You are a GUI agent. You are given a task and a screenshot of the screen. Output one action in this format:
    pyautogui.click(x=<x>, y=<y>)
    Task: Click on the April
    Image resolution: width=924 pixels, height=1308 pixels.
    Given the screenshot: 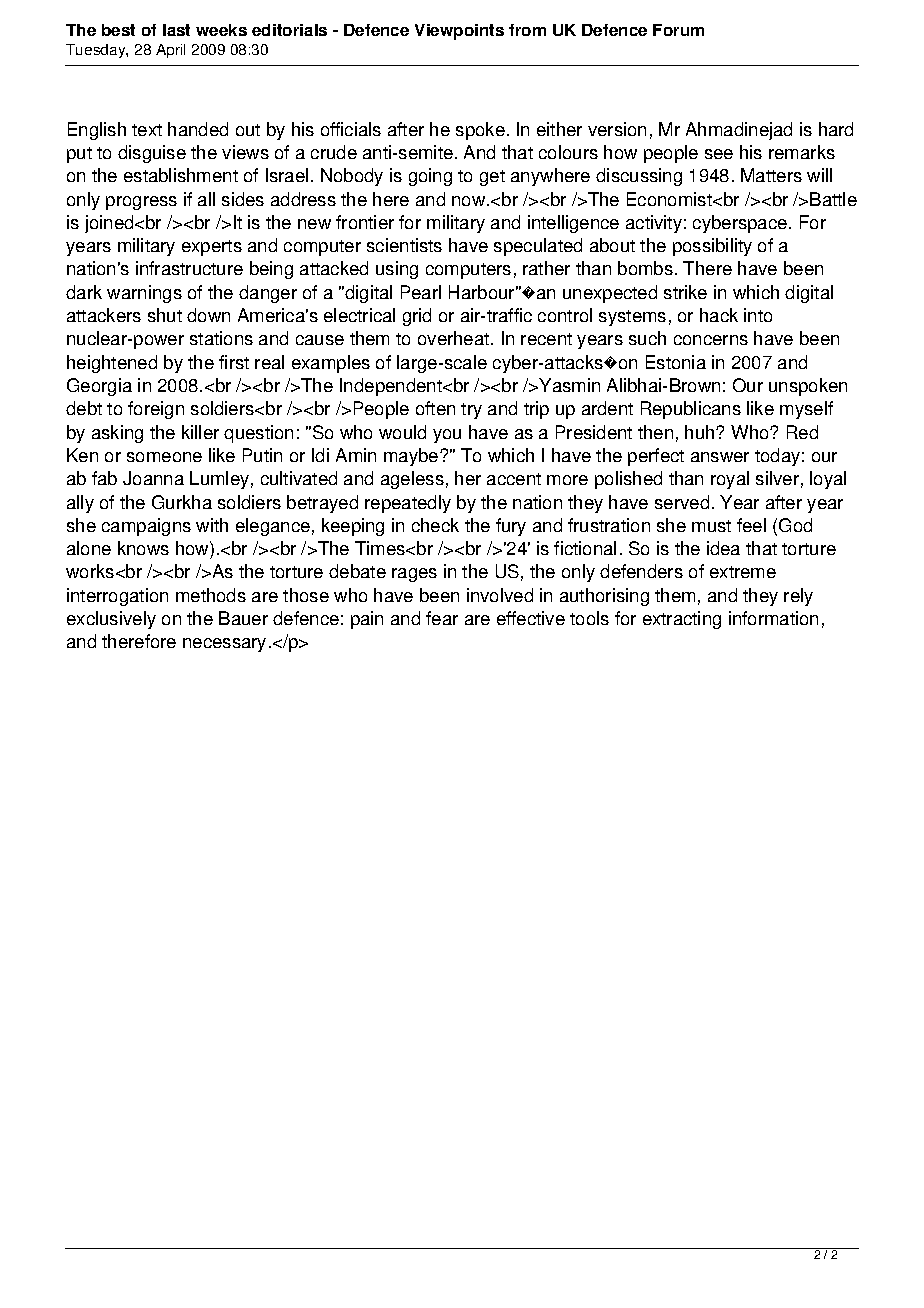 What is the action you would take?
    pyautogui.click(x=170, y=51)
